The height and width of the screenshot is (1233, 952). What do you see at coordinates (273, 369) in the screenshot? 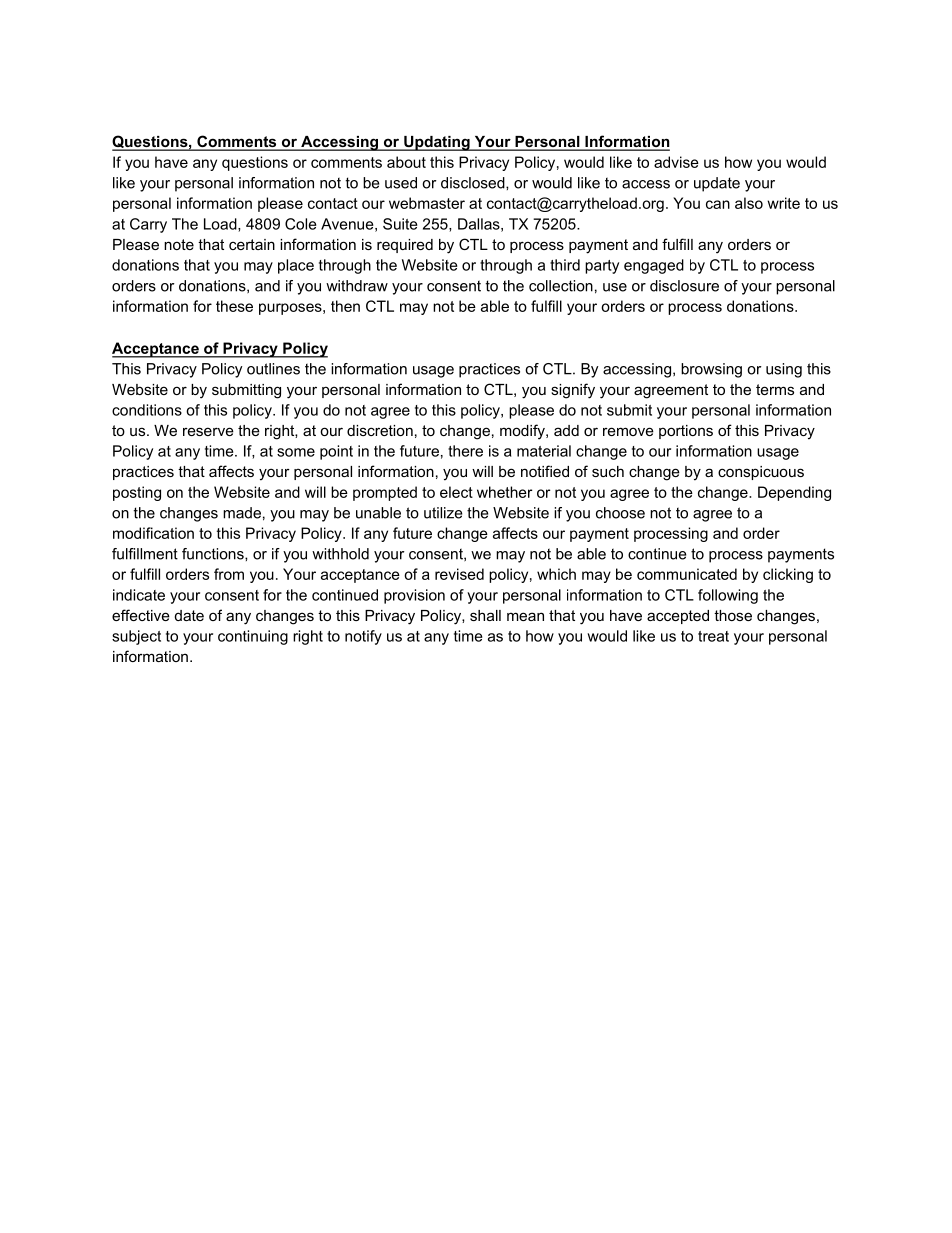
I see `outlines` at bounding box center [273, 369].
